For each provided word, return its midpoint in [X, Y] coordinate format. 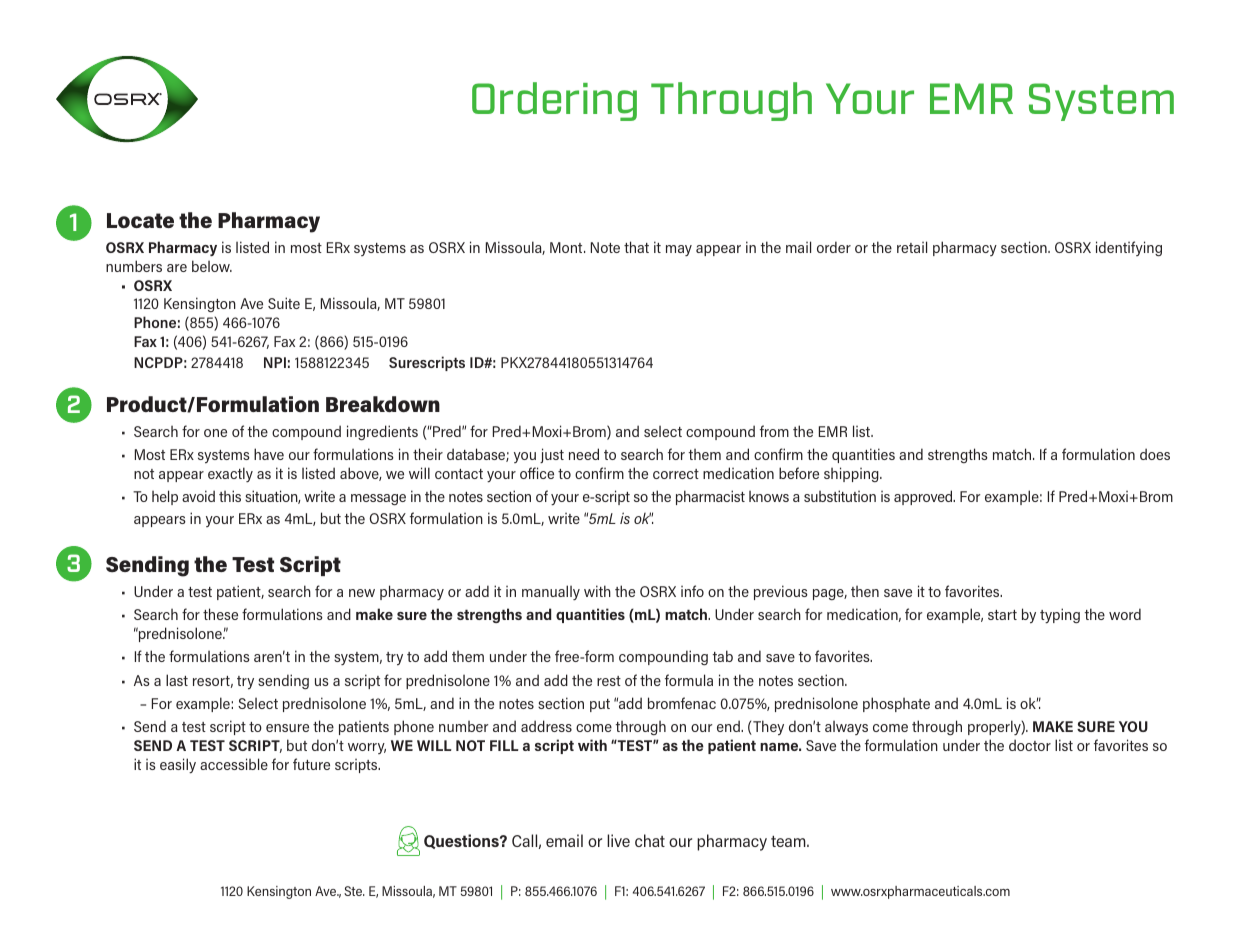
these [220, 614]
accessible [234, 764]
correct [676, 474]
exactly [230, 474]
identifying [1129, 248]
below [212, 266]
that [636, 247]
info [692, 591]
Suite [284, 303]
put [600, 705]
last [177, 680]
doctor [1030, 745]
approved [924, 497]
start [1002, 615]
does [1155, 454]
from [774, 431]
